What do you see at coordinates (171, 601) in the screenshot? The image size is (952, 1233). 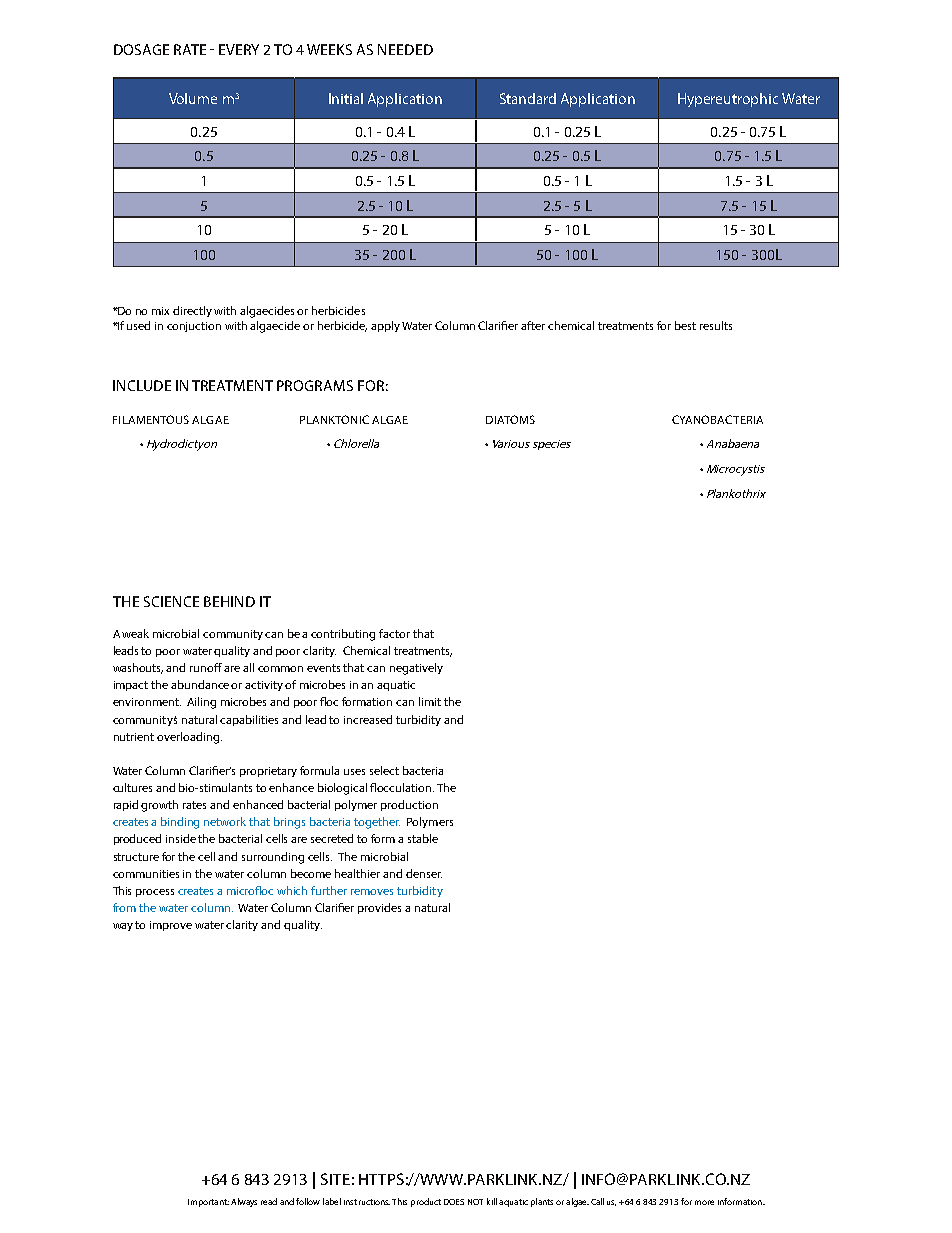 I see `SCIENCE` at bounding box center [171, 601].
